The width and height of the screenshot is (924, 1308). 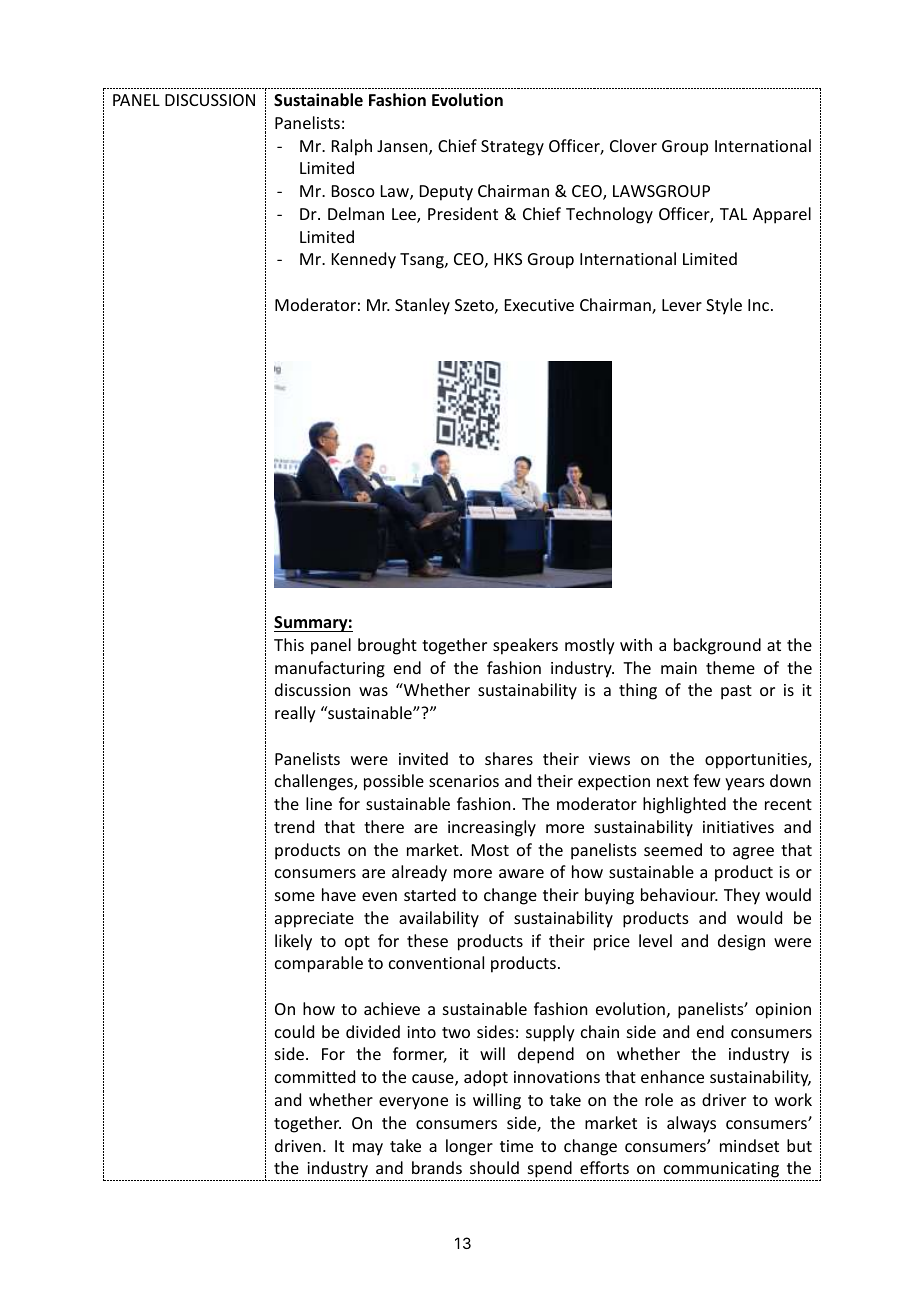 What do you see at coordinates (525, 646) in the screenshot?
I see `speakers` at bounding box center [525, 646].
